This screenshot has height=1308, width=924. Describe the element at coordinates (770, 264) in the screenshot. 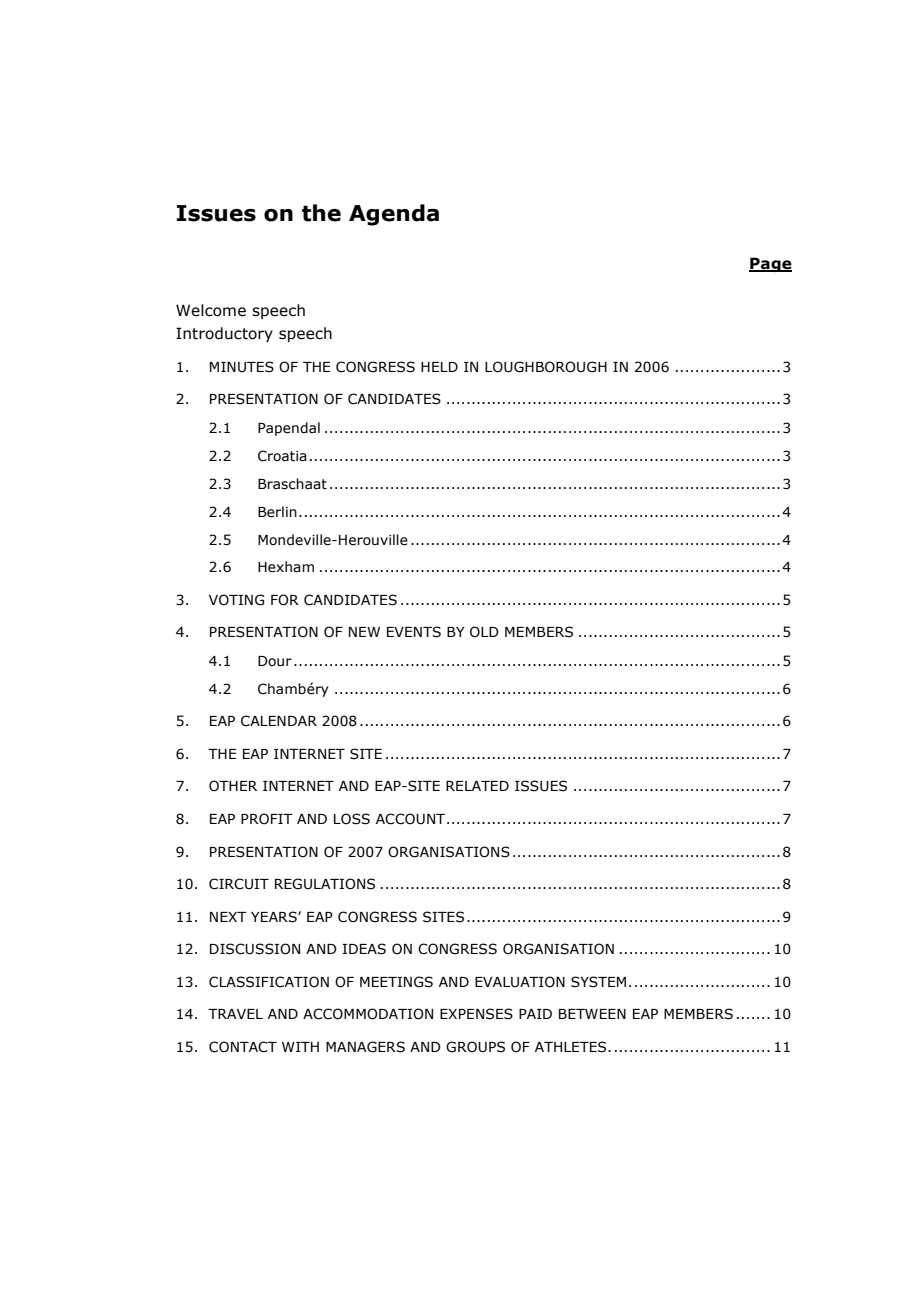

I see `Page` at that location.
